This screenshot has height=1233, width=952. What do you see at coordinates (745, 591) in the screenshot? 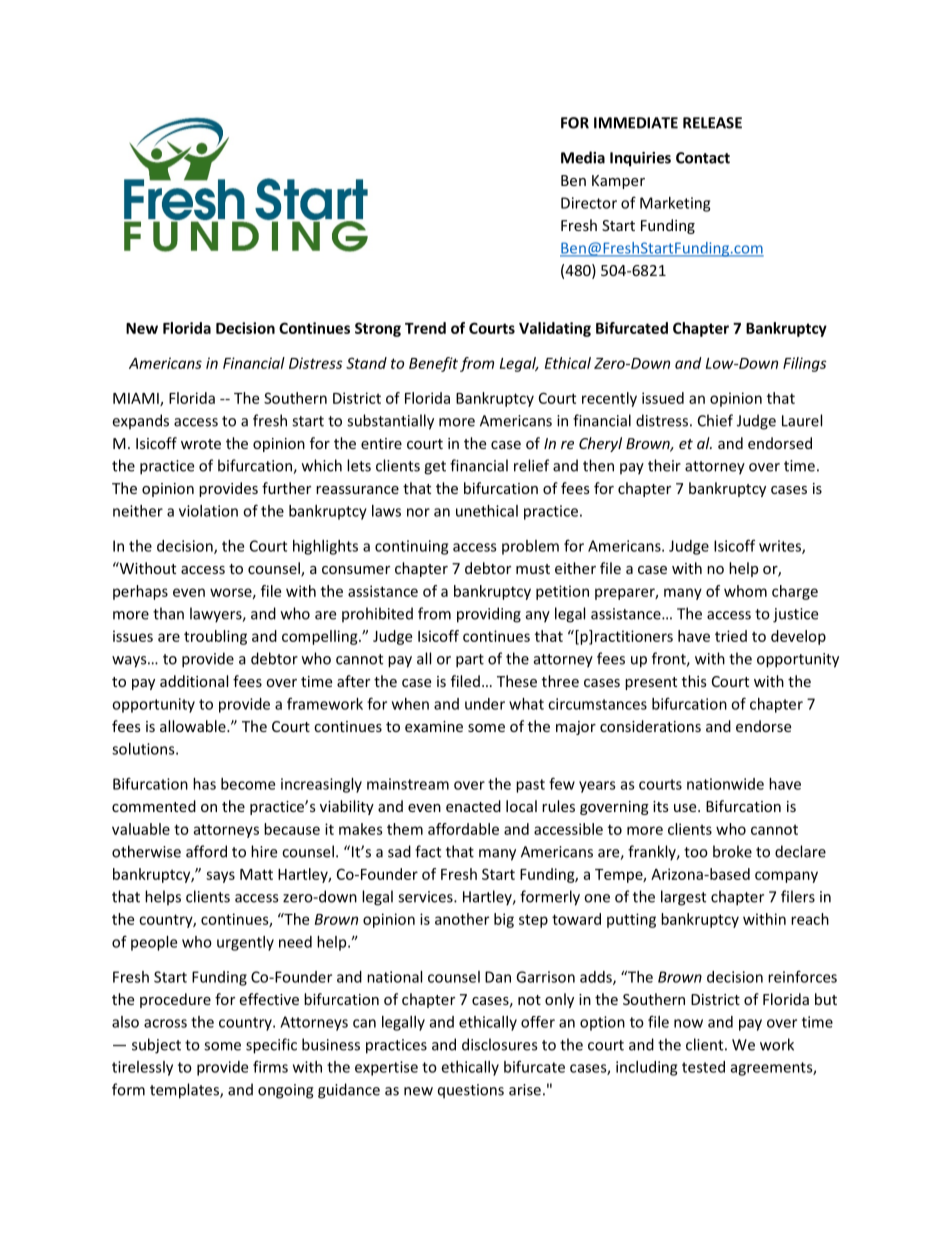
I see `whom` at bounding box center [745, 591].
